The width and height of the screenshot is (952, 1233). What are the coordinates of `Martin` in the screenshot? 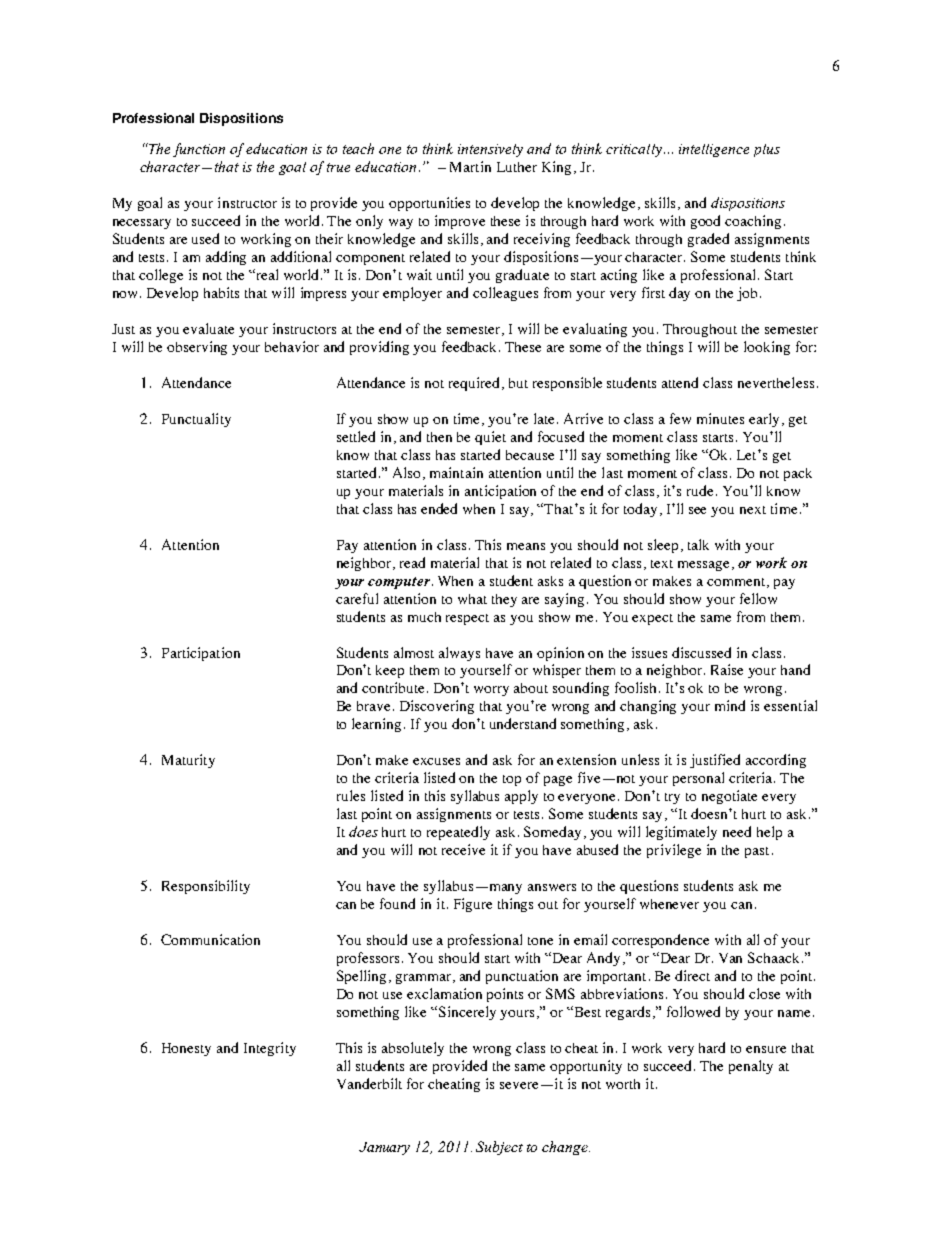 It's located at (470, 166).
